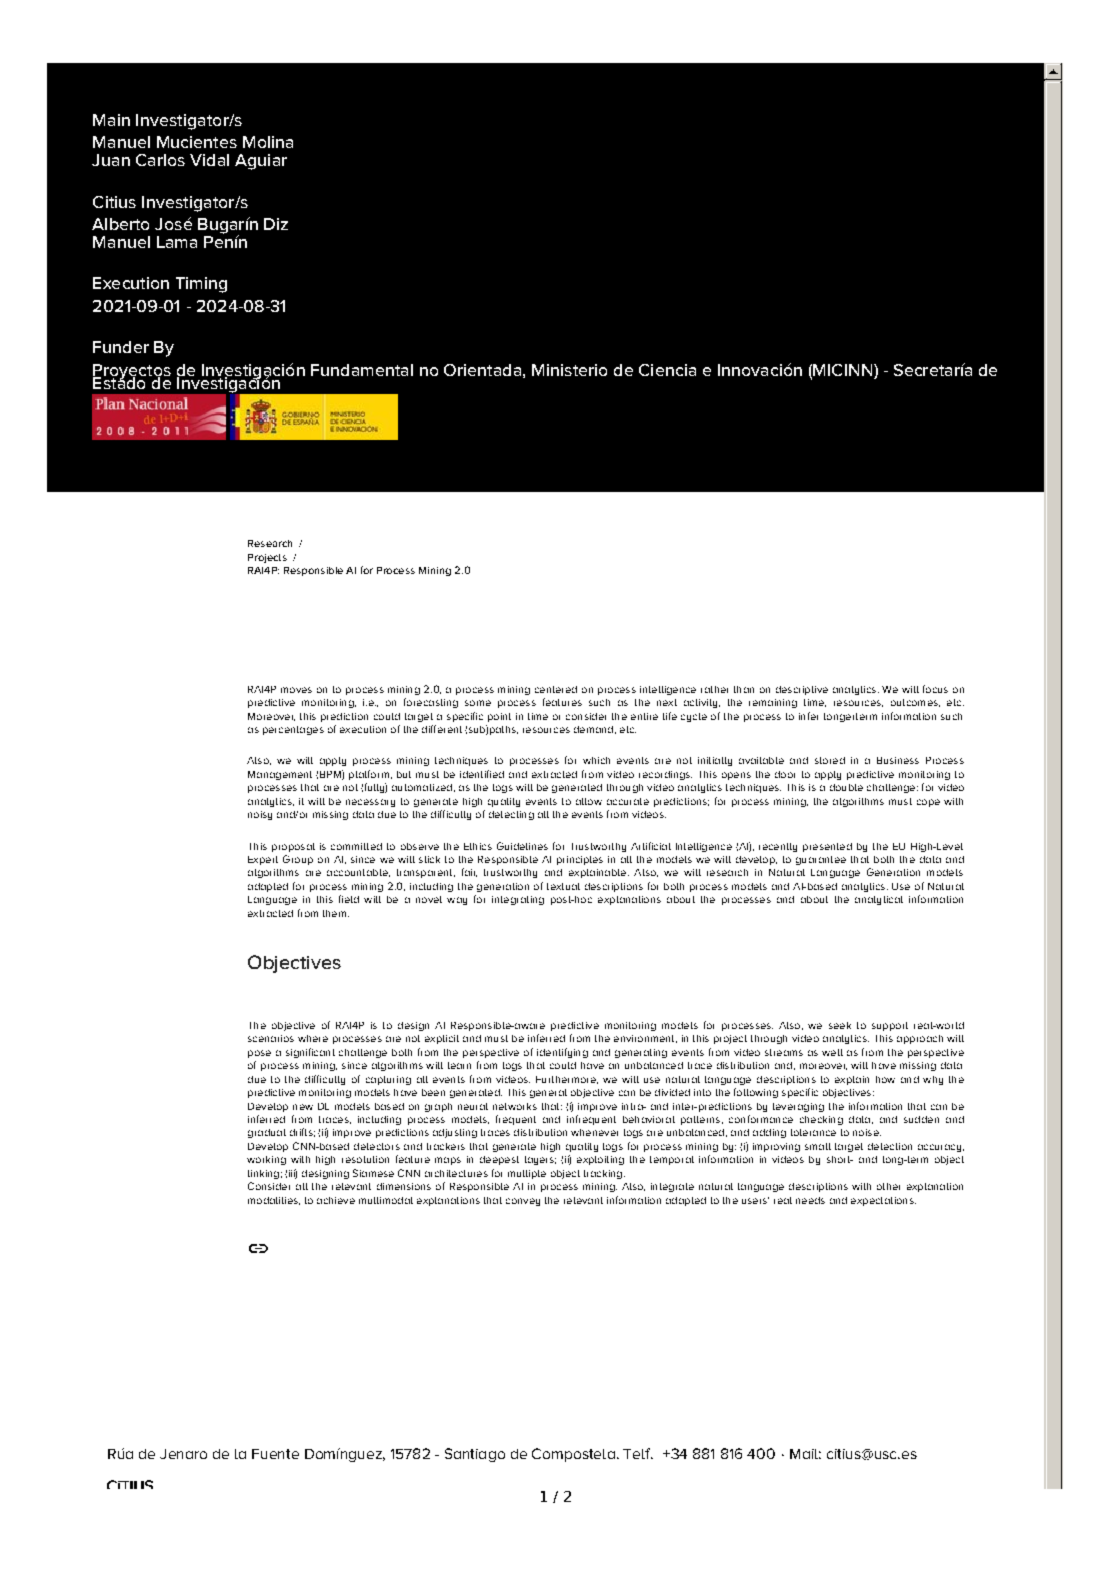 Image resolution: width=1111 pixels, height=1572 pixels. I want to click on seek, so click(840, 1025).
